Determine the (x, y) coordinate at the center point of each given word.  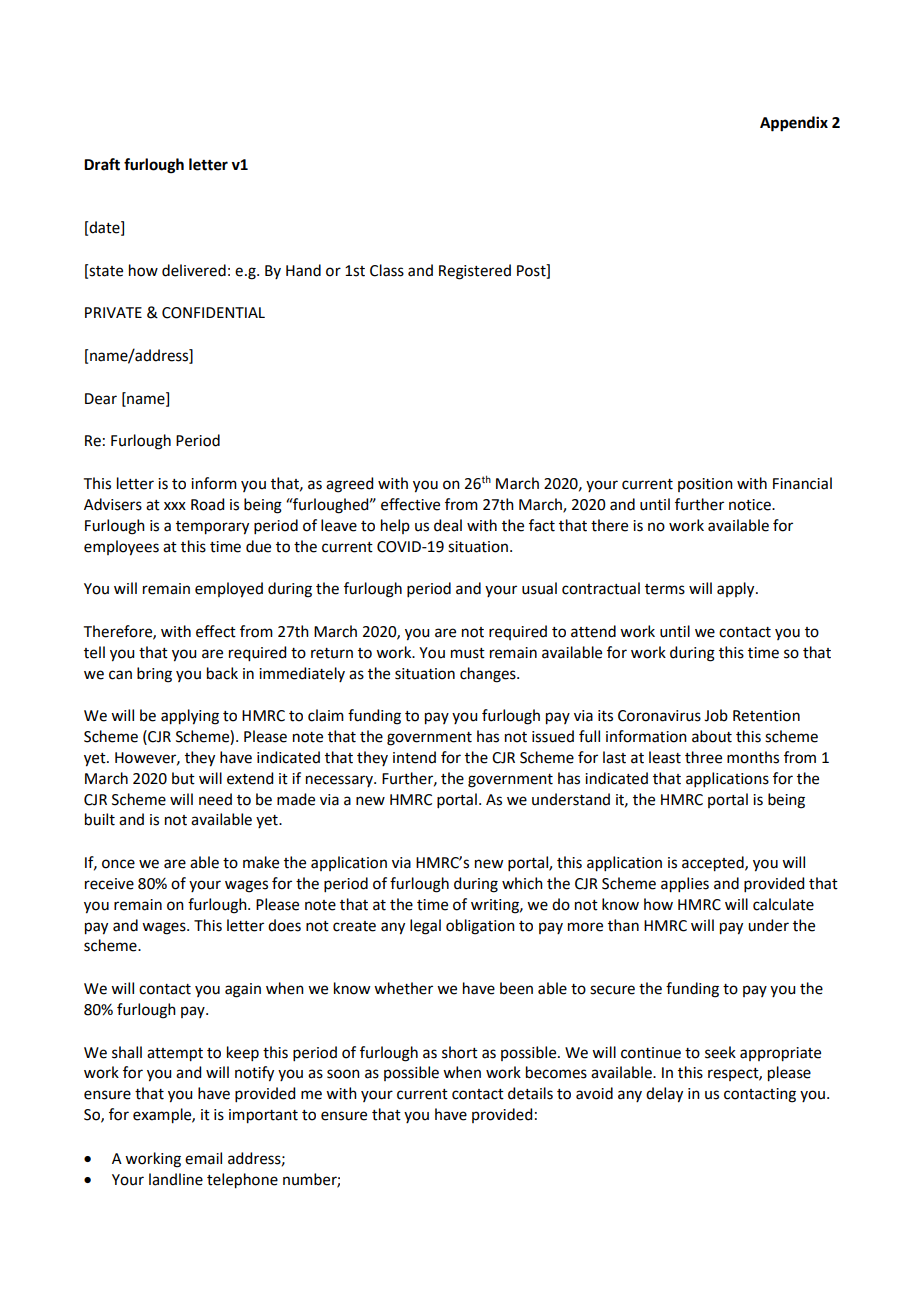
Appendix (794, 124)
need (215, 799)
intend (414, 757)
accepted (714, 864)
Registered (475, 272)
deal (448, 525)
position (705, 485)
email (203, 1158)
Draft (102, 164)
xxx (175, 506)
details (530, 1093)
